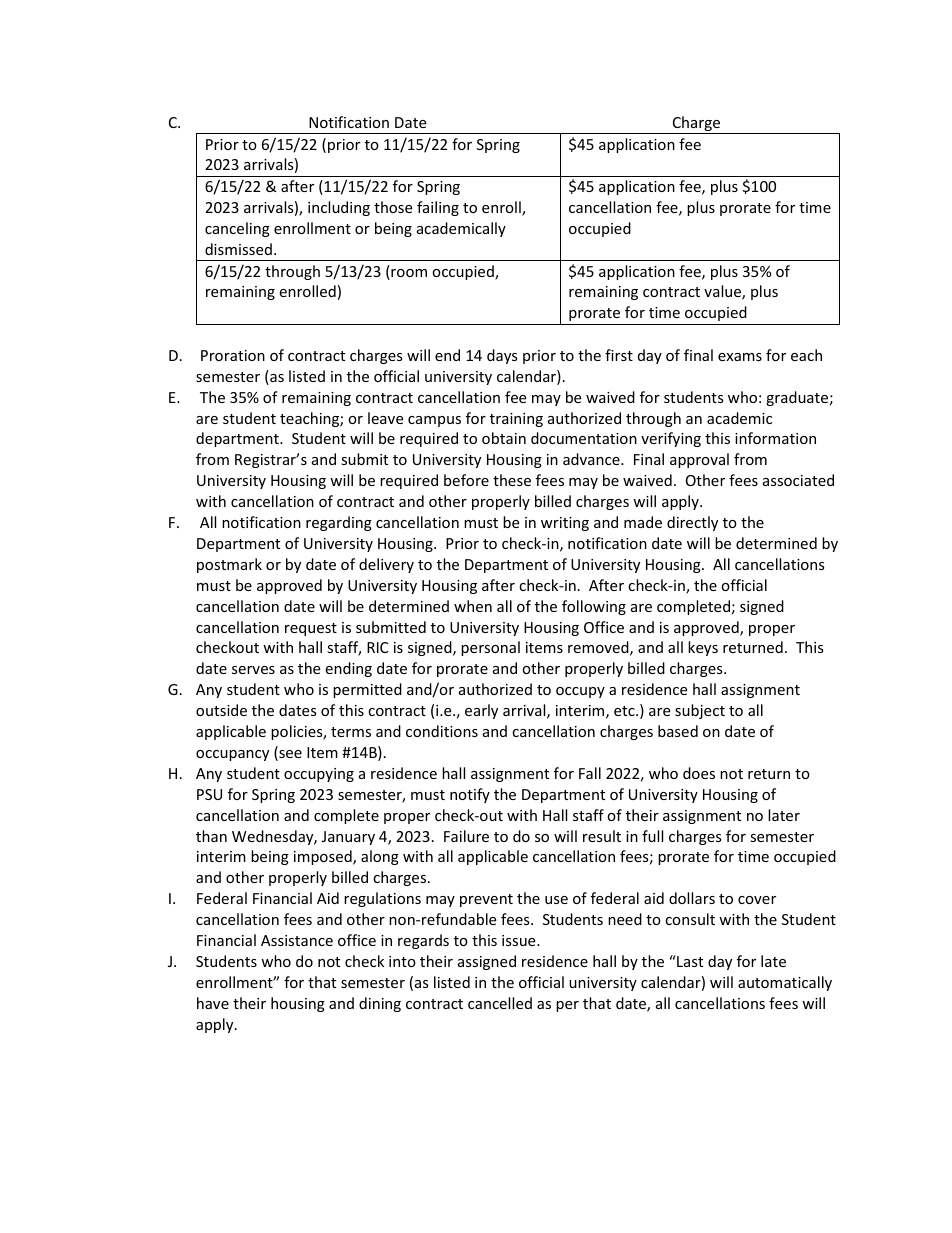  I want to click on full, so click(652, 836).
